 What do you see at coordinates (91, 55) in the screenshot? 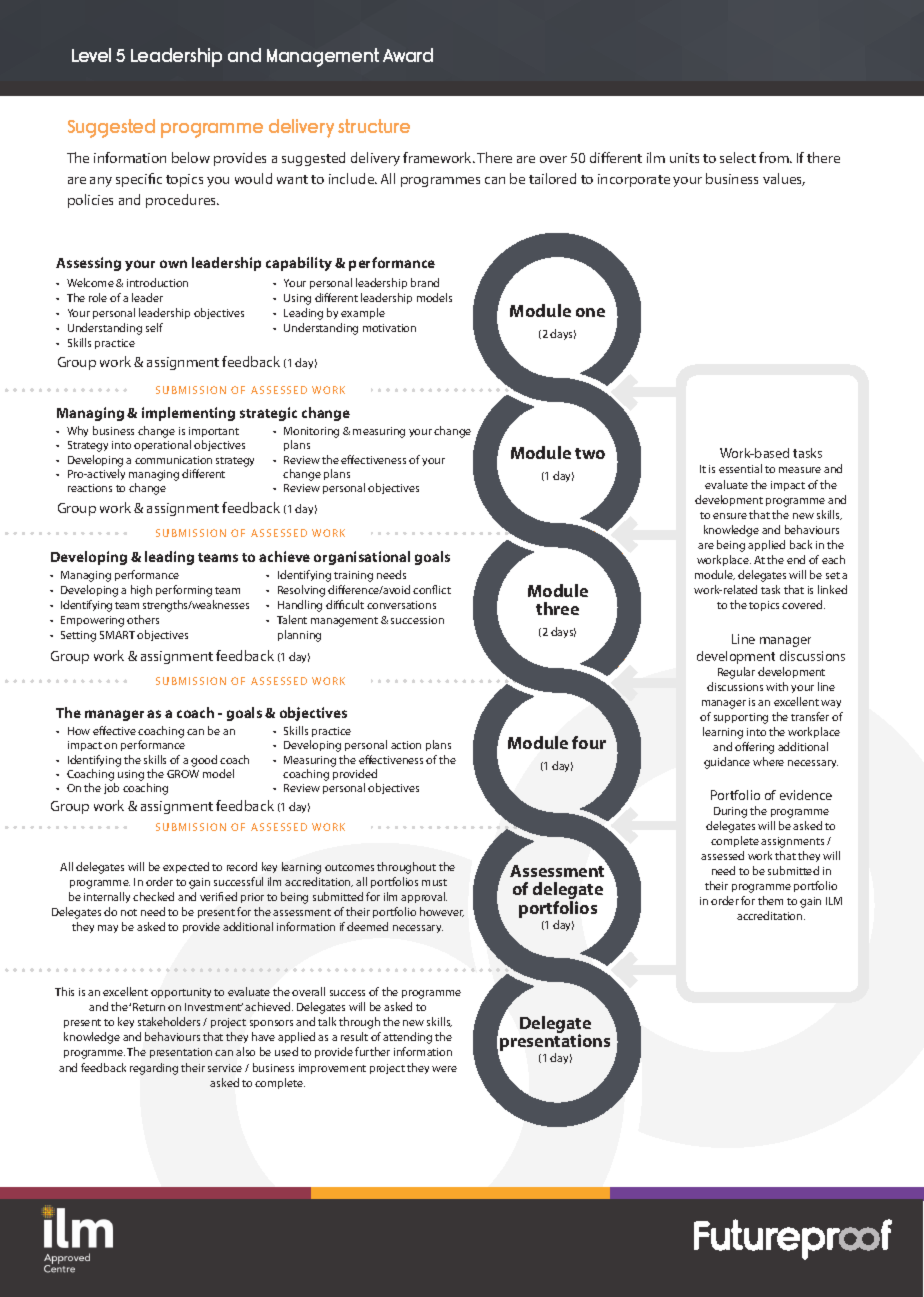
I see `Level` at bounding box center [91, 55].
